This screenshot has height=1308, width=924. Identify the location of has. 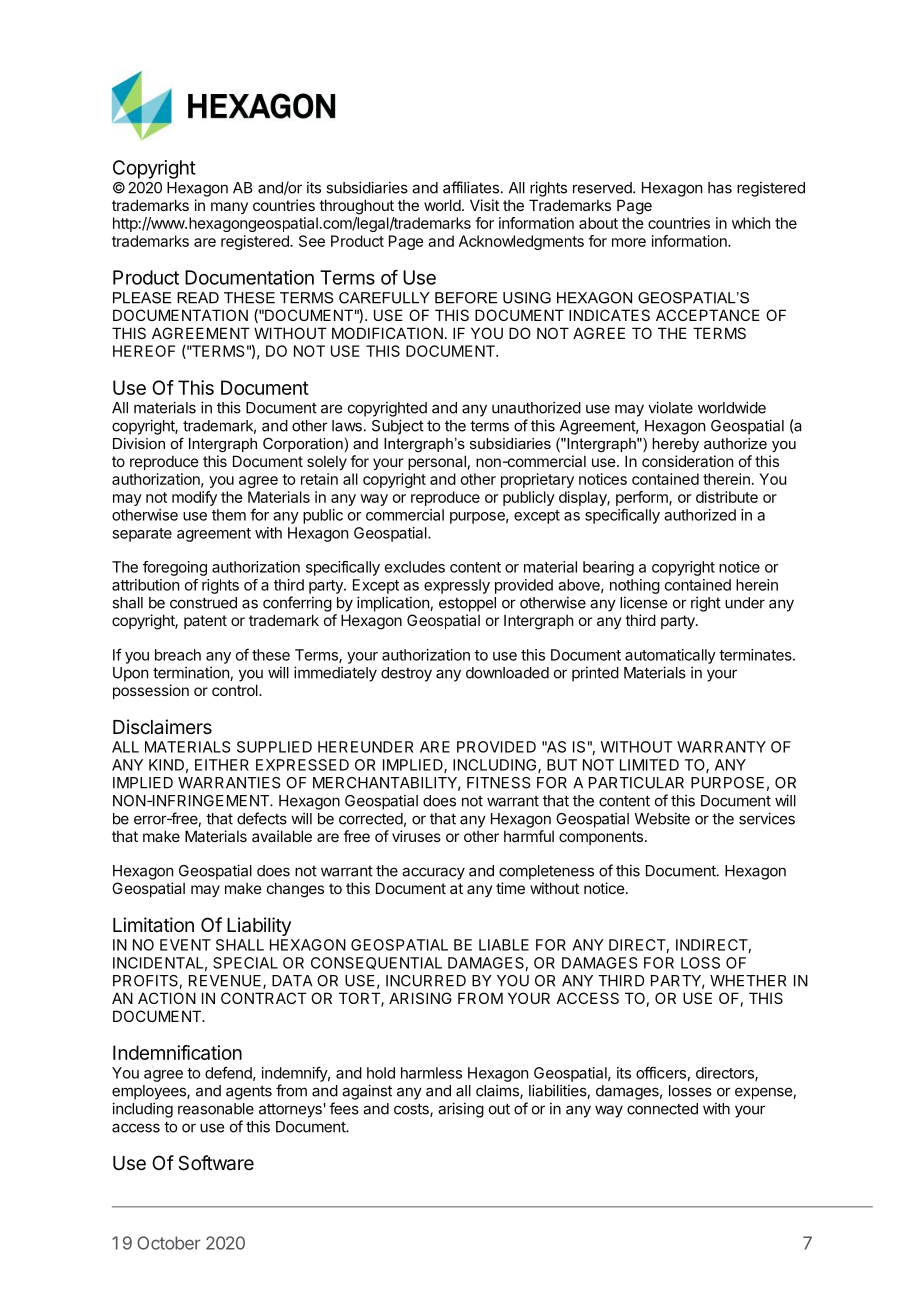
(720, 188).
